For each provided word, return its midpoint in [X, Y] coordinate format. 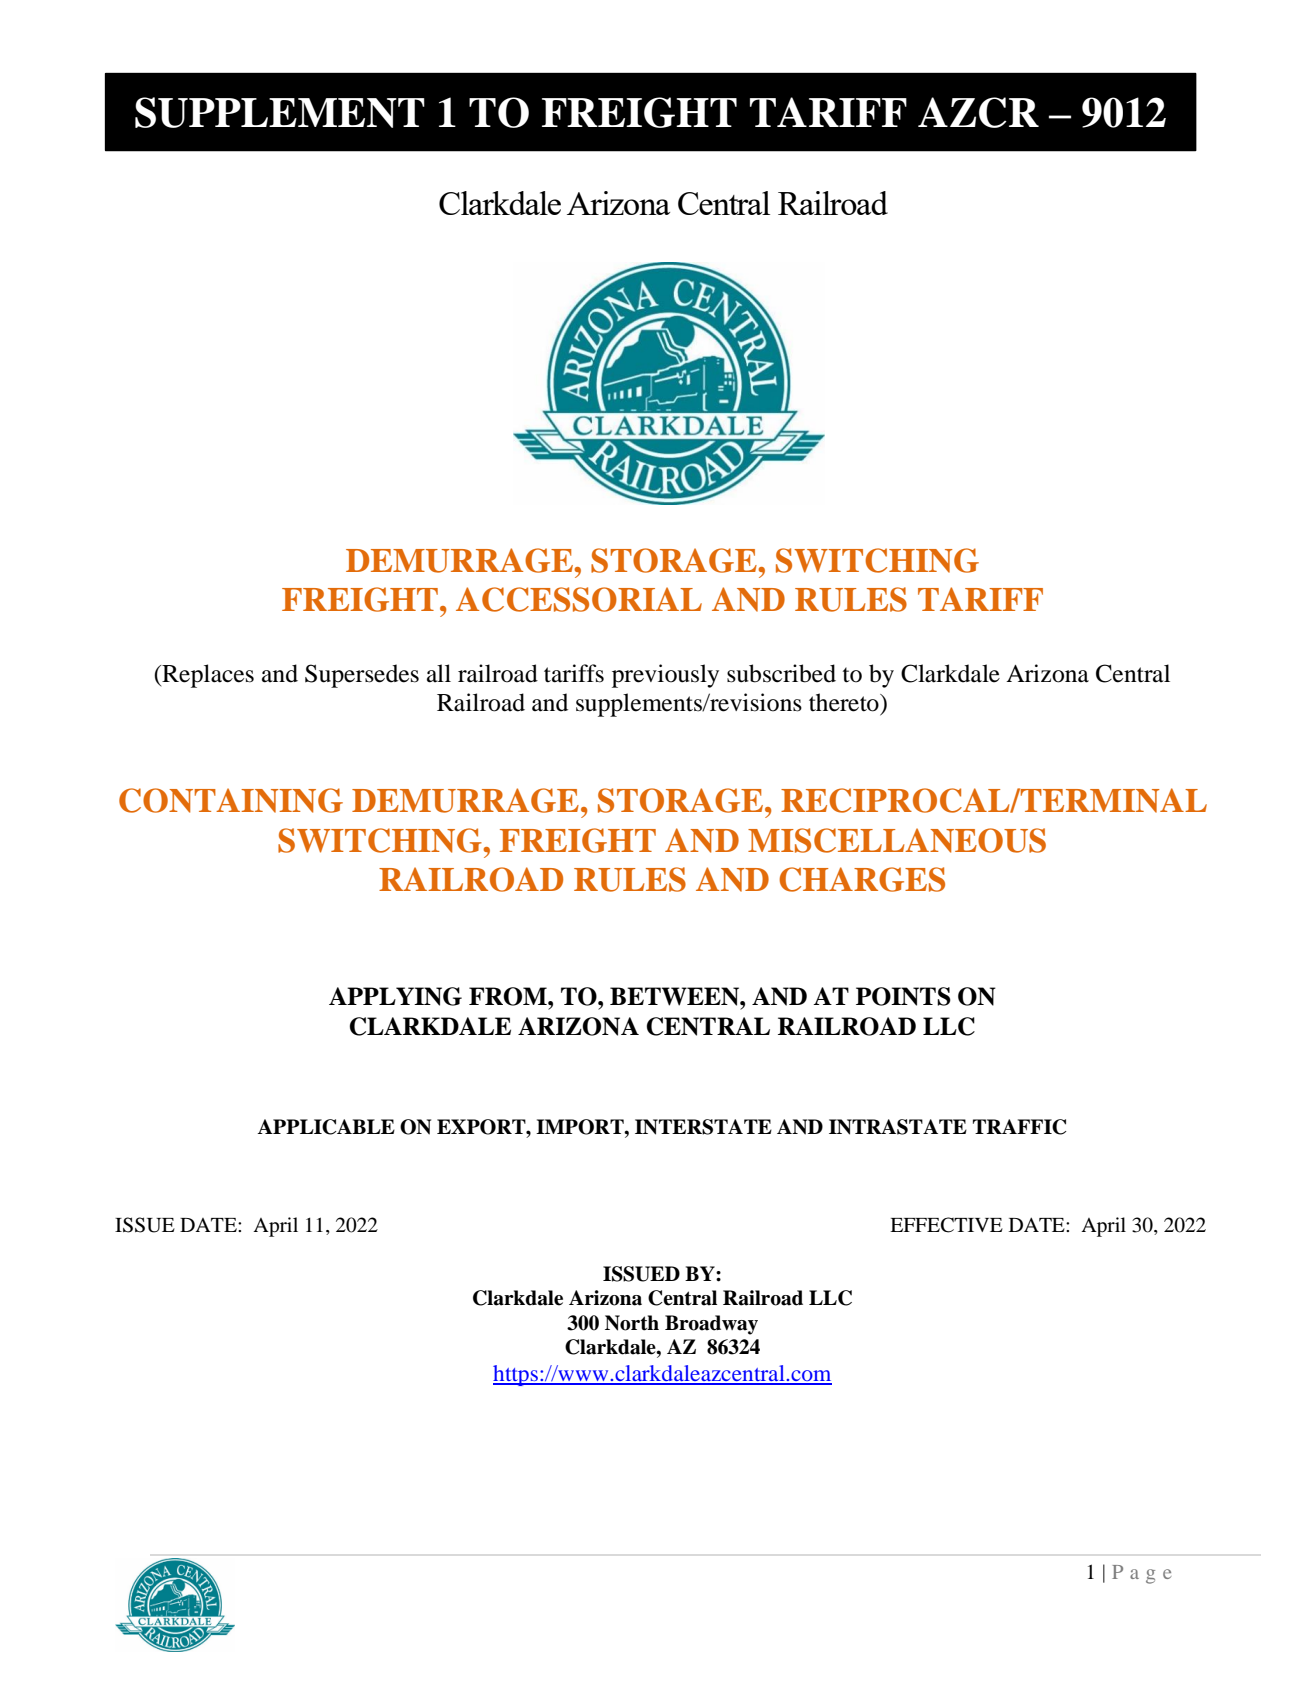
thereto [845, 702]
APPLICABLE [326, 1127]
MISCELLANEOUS [897, 840]
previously [665, 676]
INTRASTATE [898, 1127]
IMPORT [581, 1127]
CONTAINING [231, 800]
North [632, 1323]
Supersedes [362, 676]
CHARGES [862, 879]
